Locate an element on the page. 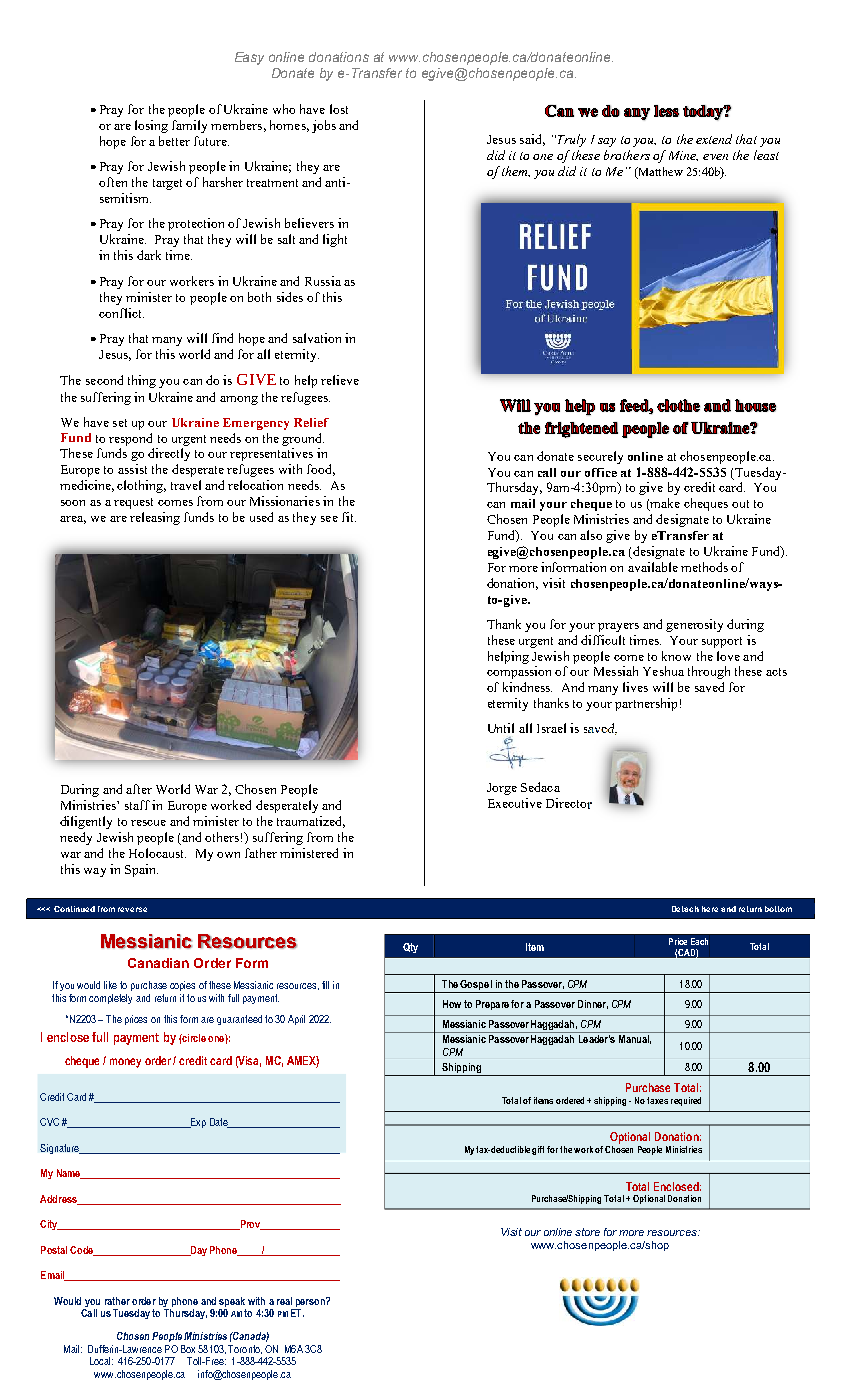 This image has width=849, height=1400. extend is located at coordinates (714, 139).
